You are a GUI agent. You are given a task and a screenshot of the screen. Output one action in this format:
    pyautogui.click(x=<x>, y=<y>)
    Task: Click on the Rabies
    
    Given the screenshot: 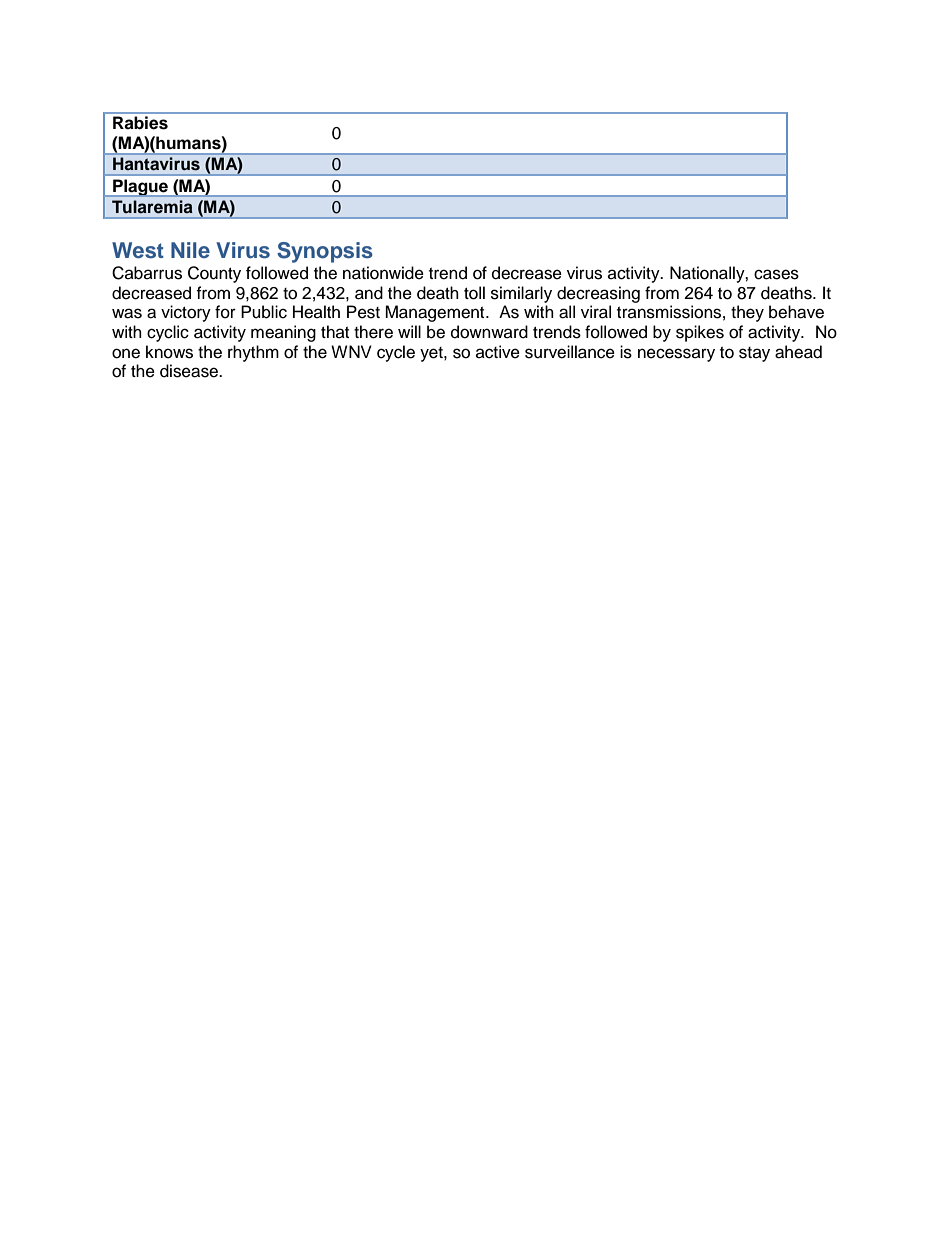 What is the action you would take?
    pyautogui.click(x=140, y=122)
